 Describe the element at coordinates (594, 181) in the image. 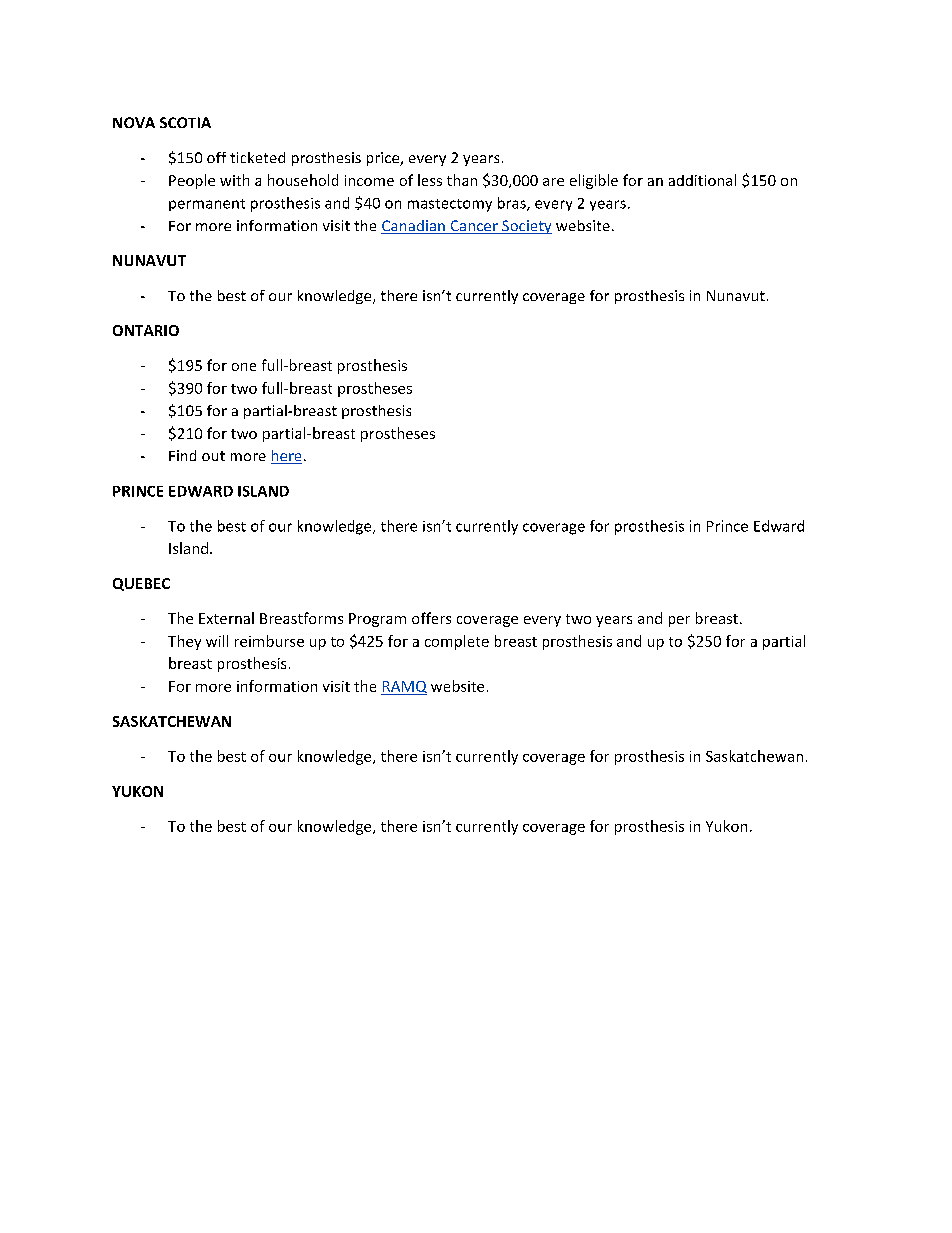

I see `eligible` at that location.
